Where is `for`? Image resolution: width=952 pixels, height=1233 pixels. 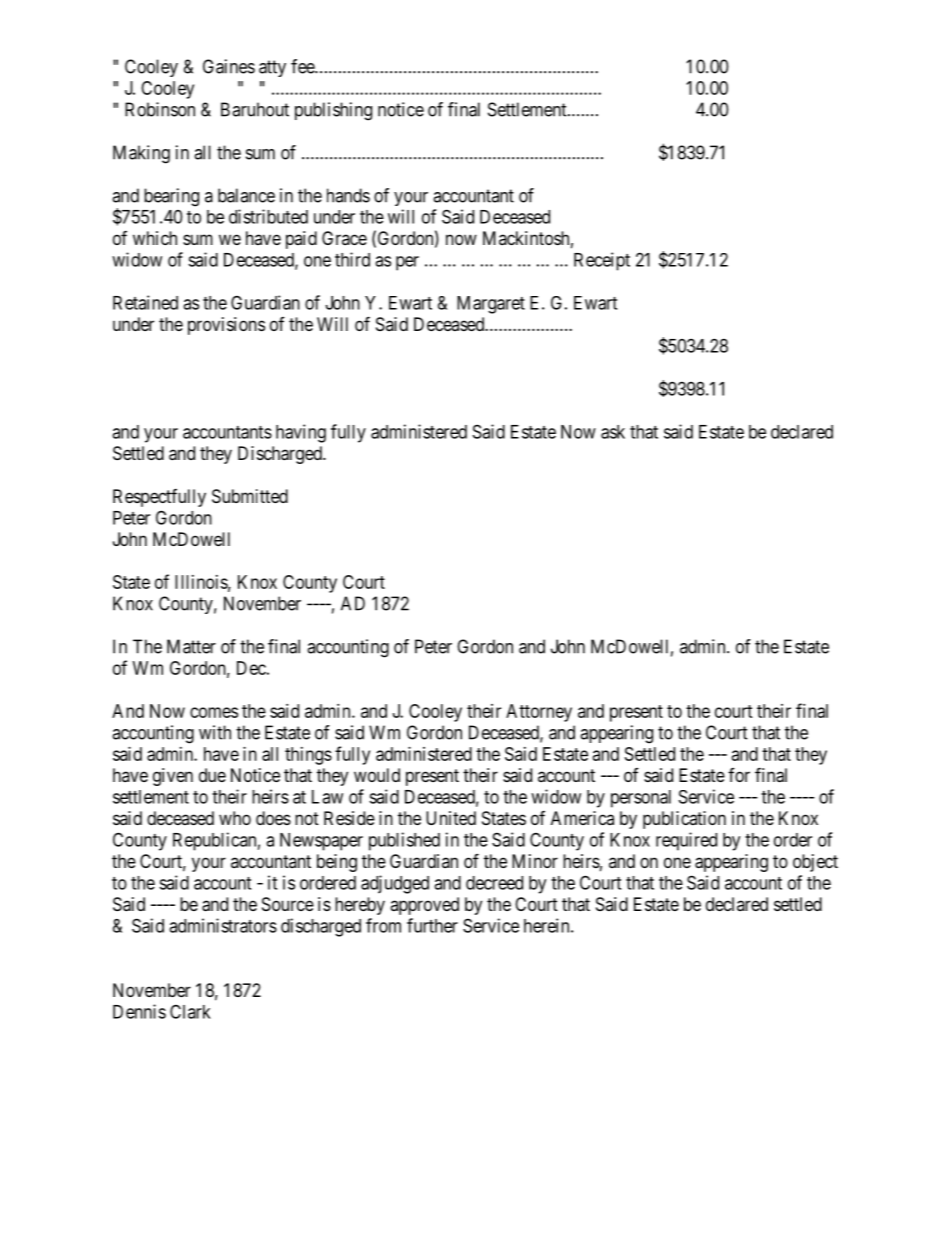
for is located at coordinates (739, 775).
